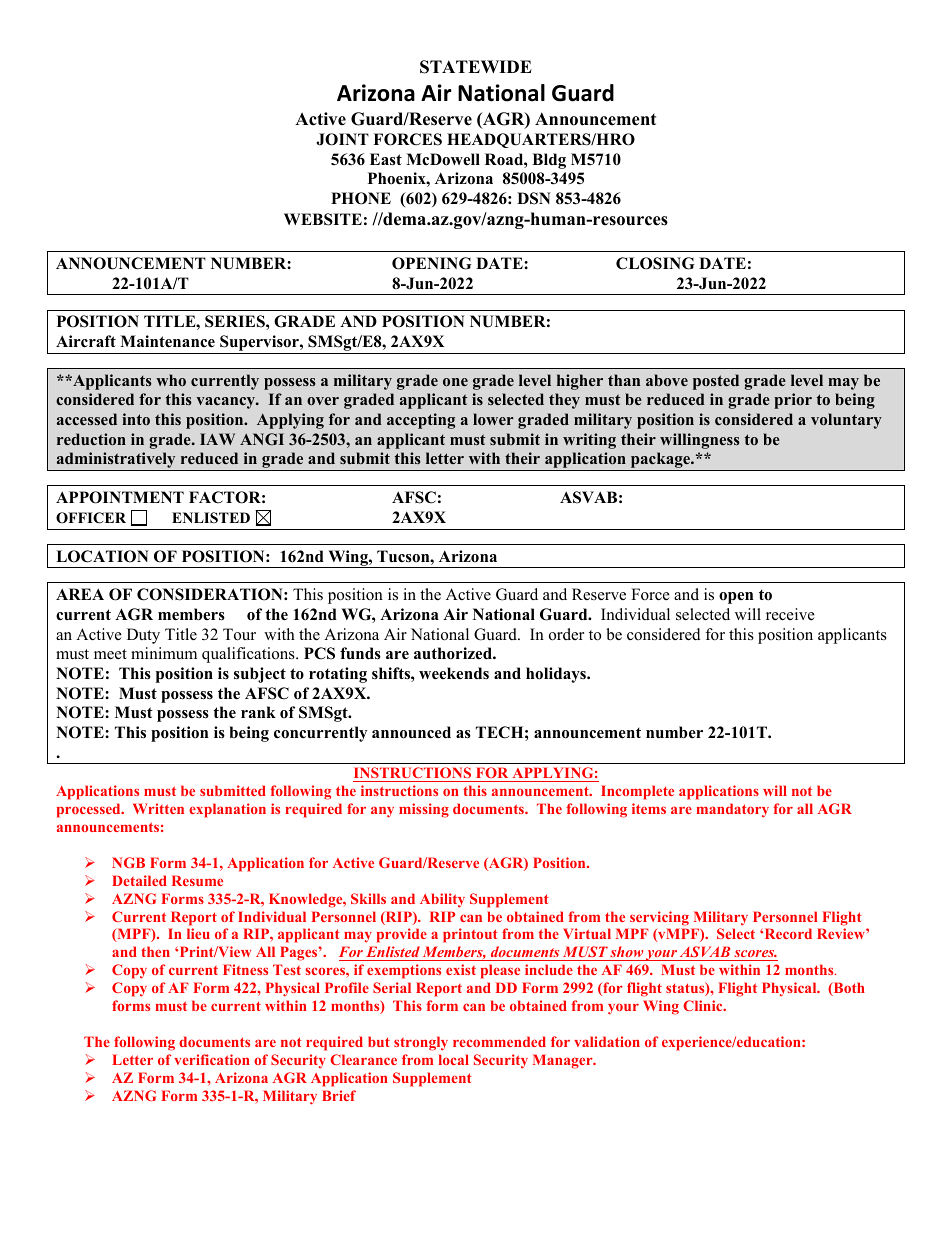 This screenshot has width=952, height=1233. I want to click on local, so click(454, 1059).
